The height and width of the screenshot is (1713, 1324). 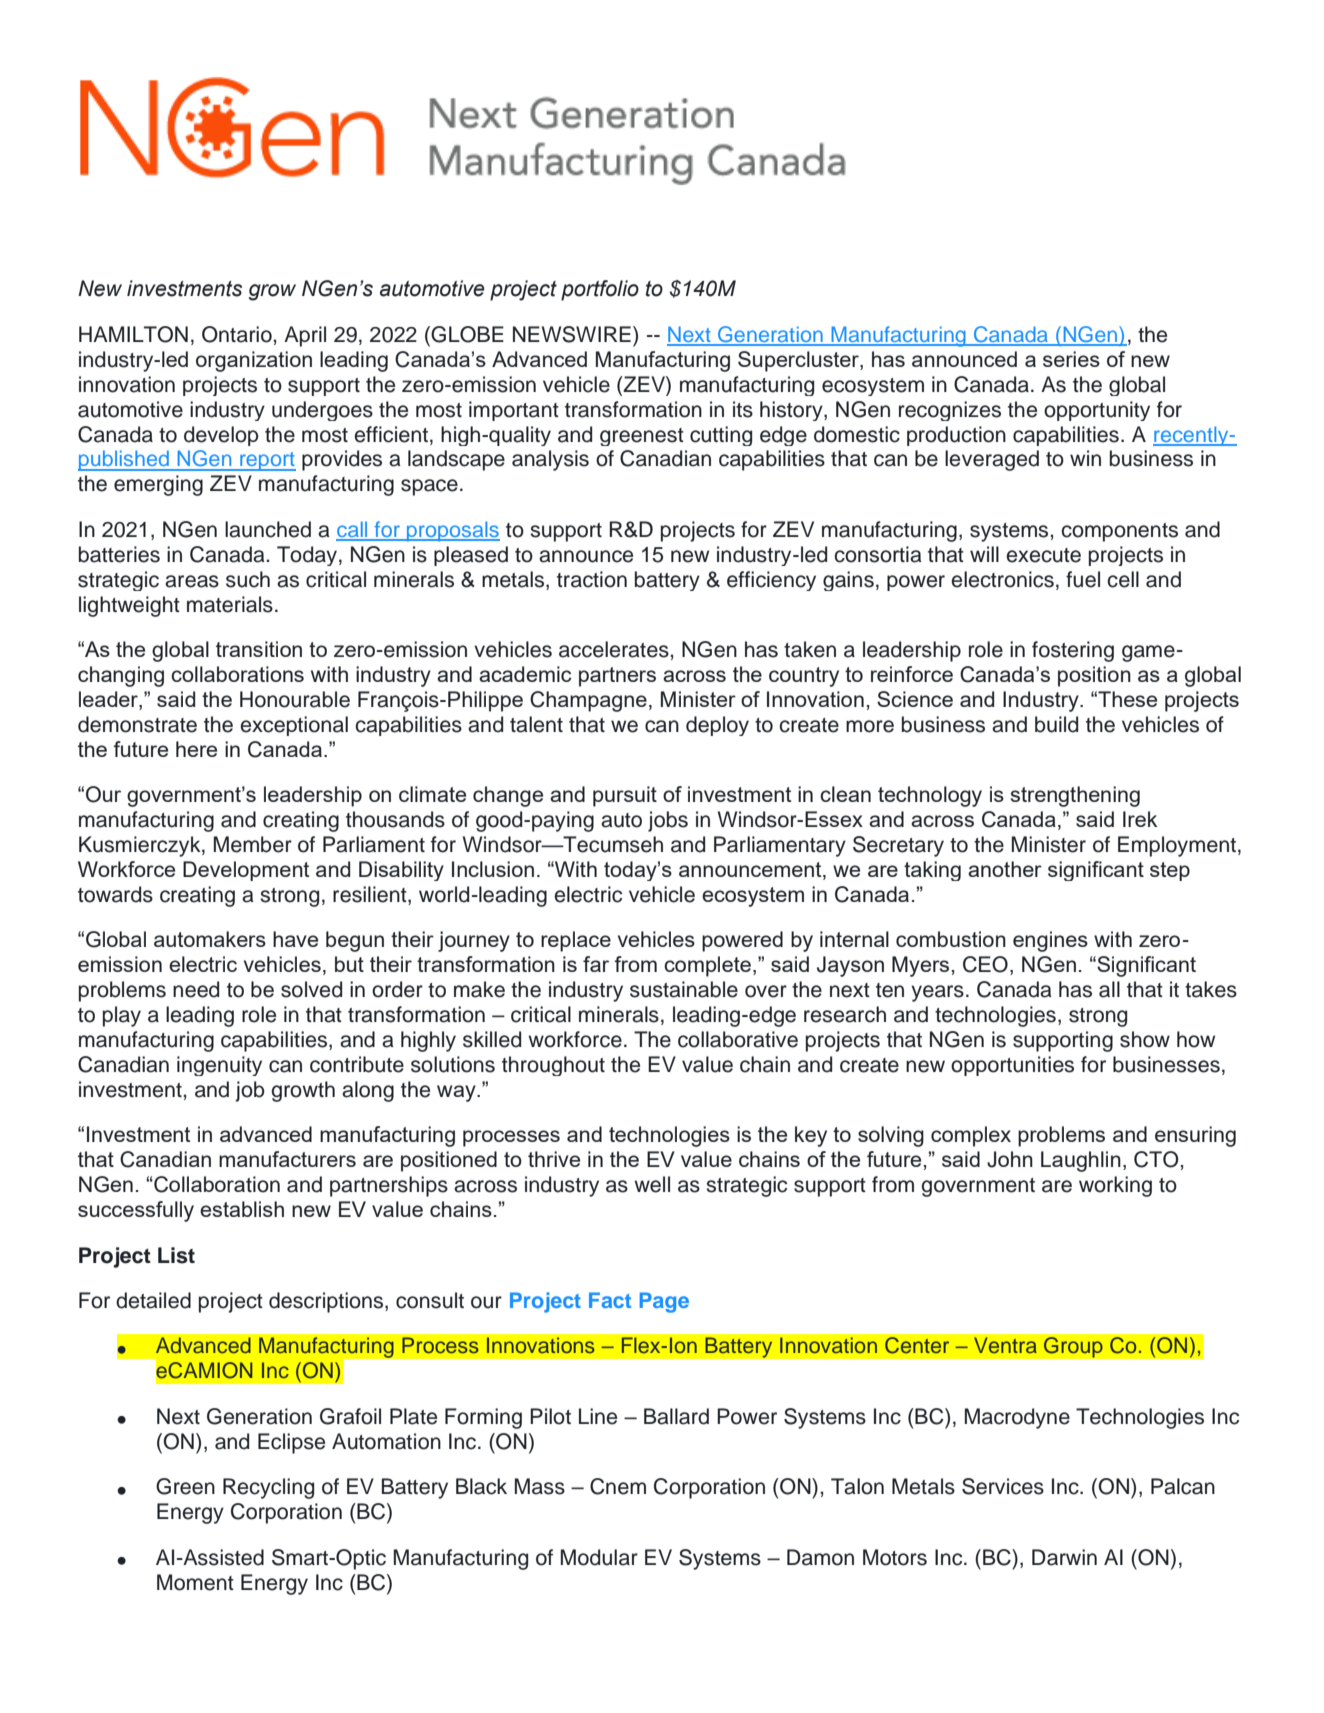 What do you see at coordinates (600, 290) in the screenshot?
I see `portfolio` at bounding box center [600, 290].
